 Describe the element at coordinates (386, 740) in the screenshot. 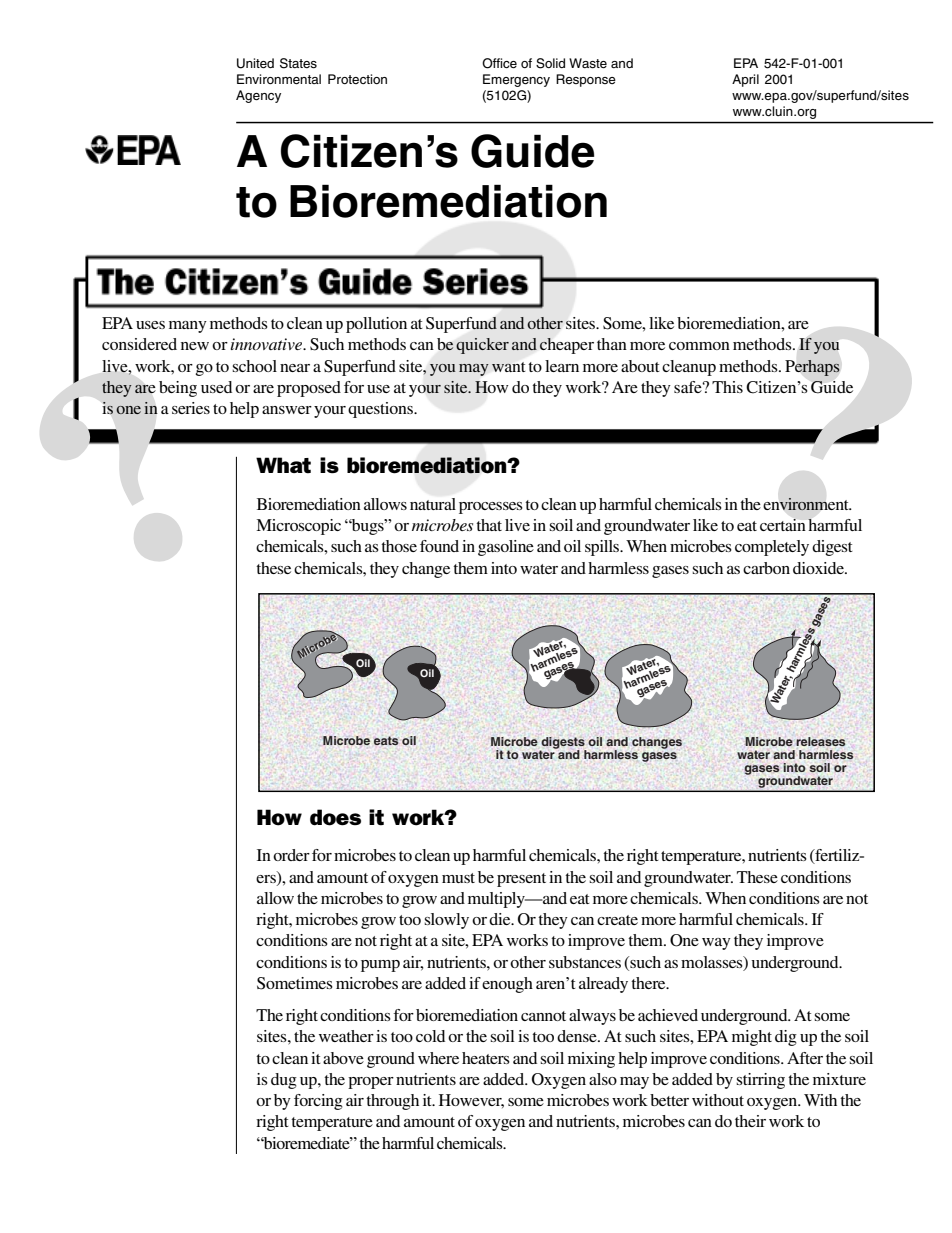

I see `eats` at that location.
